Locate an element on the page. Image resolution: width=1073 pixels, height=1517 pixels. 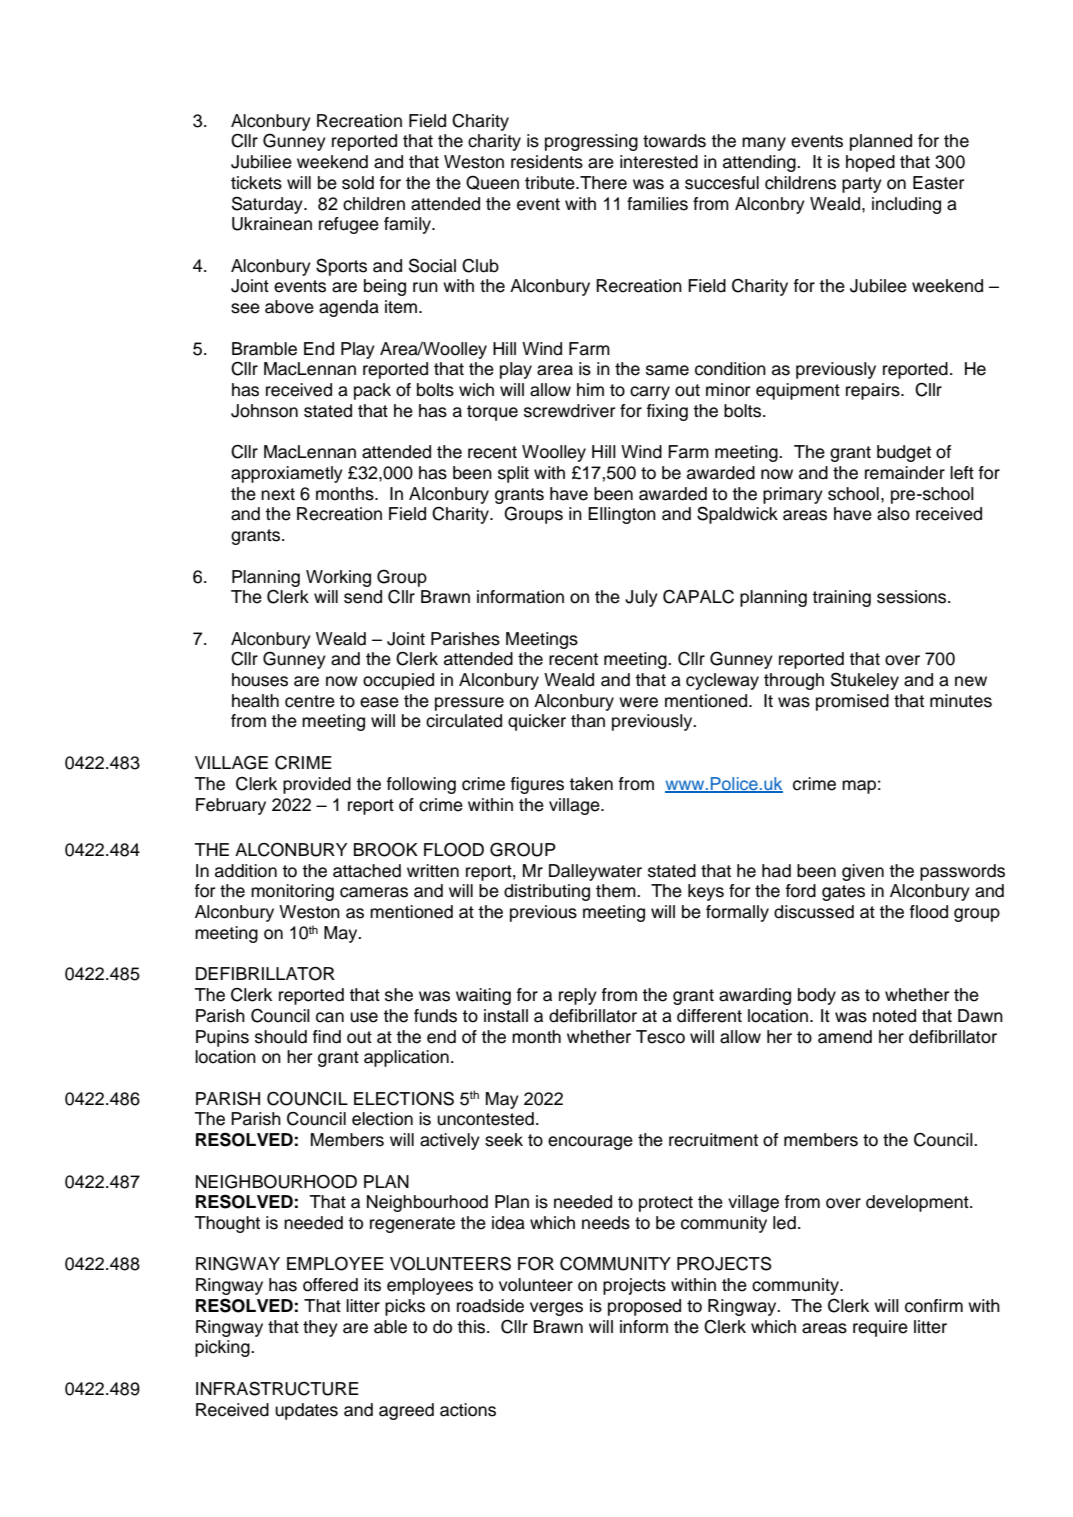
reply is located at coordinates (578, 996).
